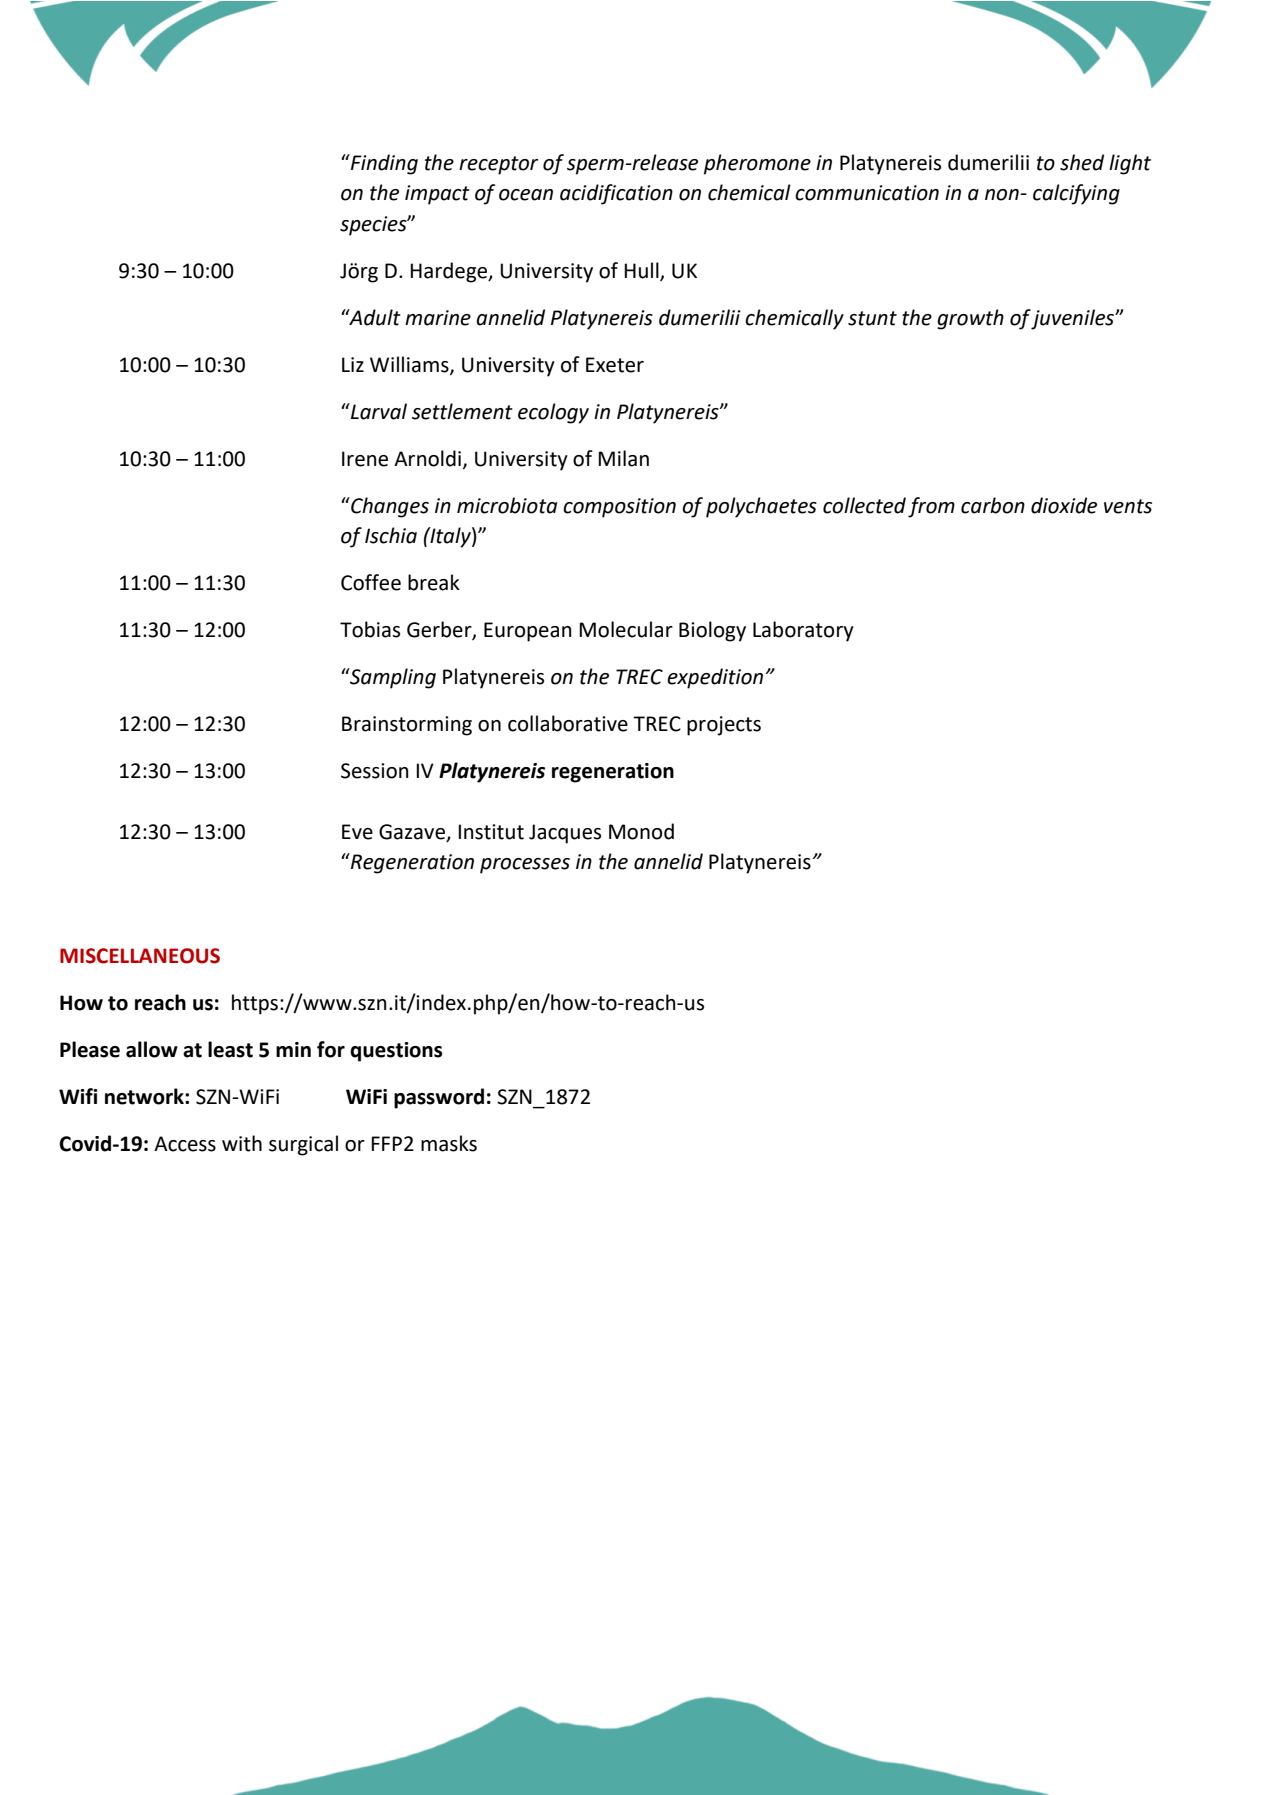  What do you see at coordinates (993, 505) in the screenshot?
I see `carbon` at bounding box center [993, 505].
